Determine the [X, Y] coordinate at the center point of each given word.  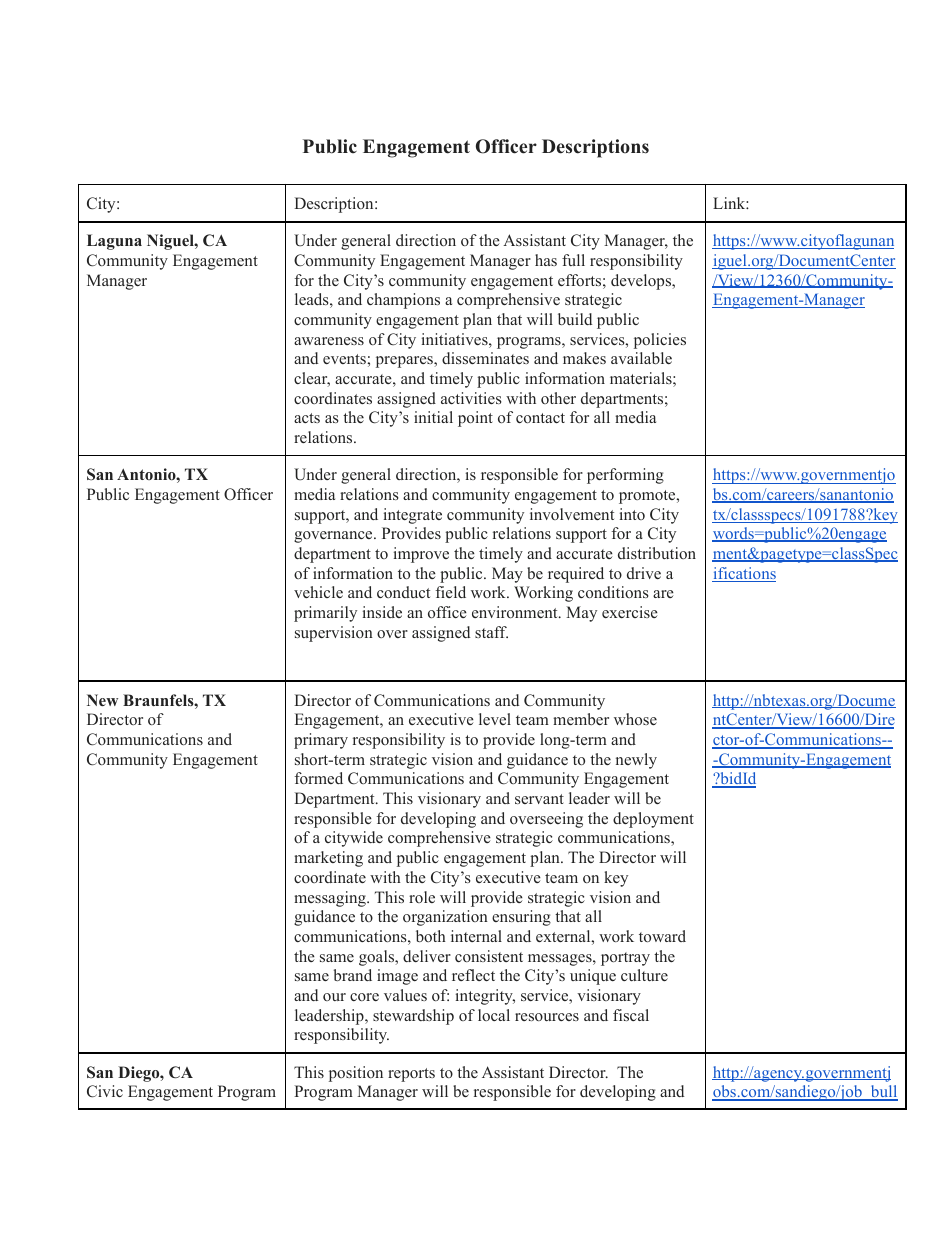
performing [625, 476]
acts [307, 418]
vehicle [318, 592]
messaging [331, 899]
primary [321, 741]
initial [433, 417]
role [422, 897]
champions [403, 301]
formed [319, 778]
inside [382, 612]
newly [636, 761]
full [573, 260]
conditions [613, 592]
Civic [105, 1091]
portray [625, 959]
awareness [329, 341]
